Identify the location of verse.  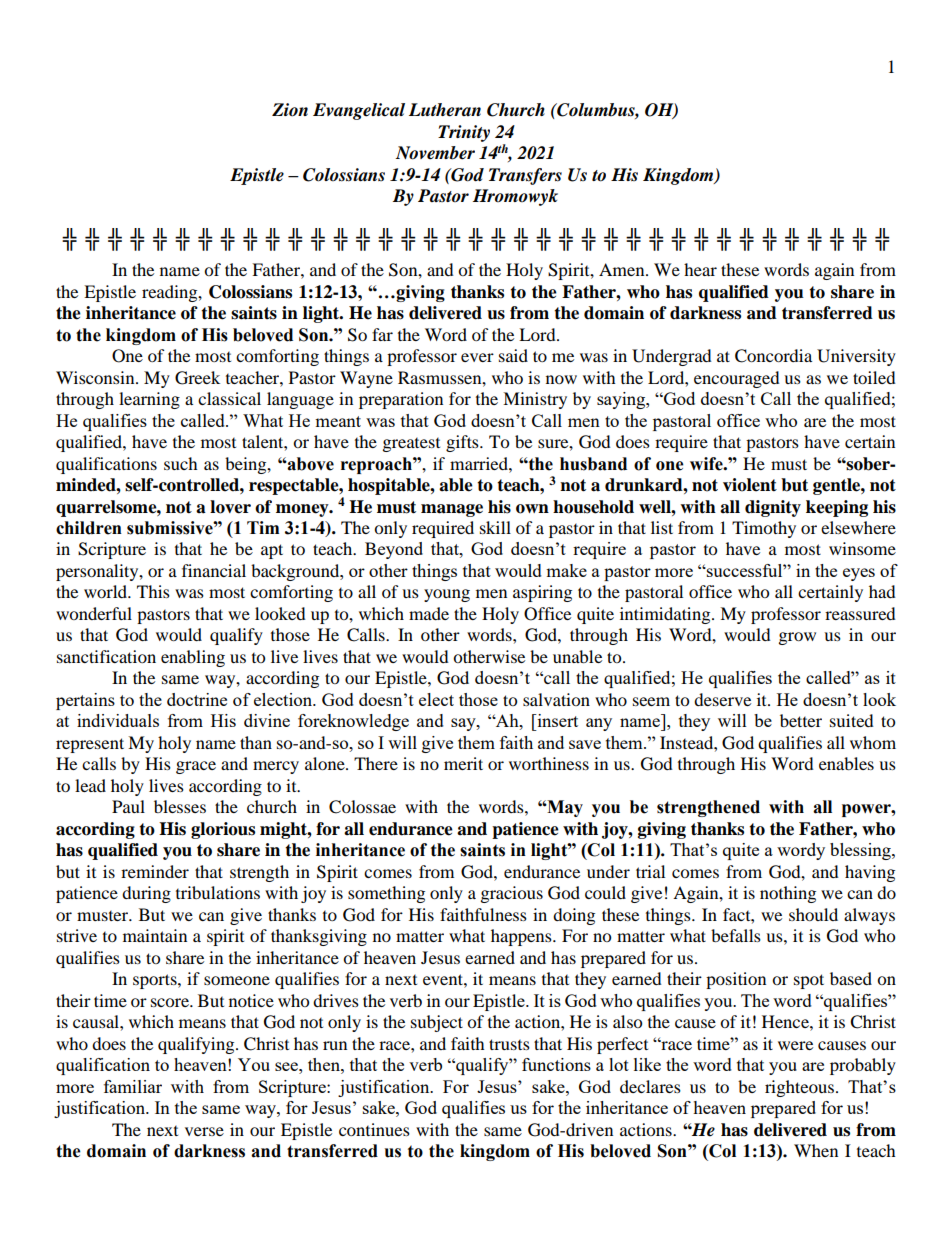
(204, 1131).
